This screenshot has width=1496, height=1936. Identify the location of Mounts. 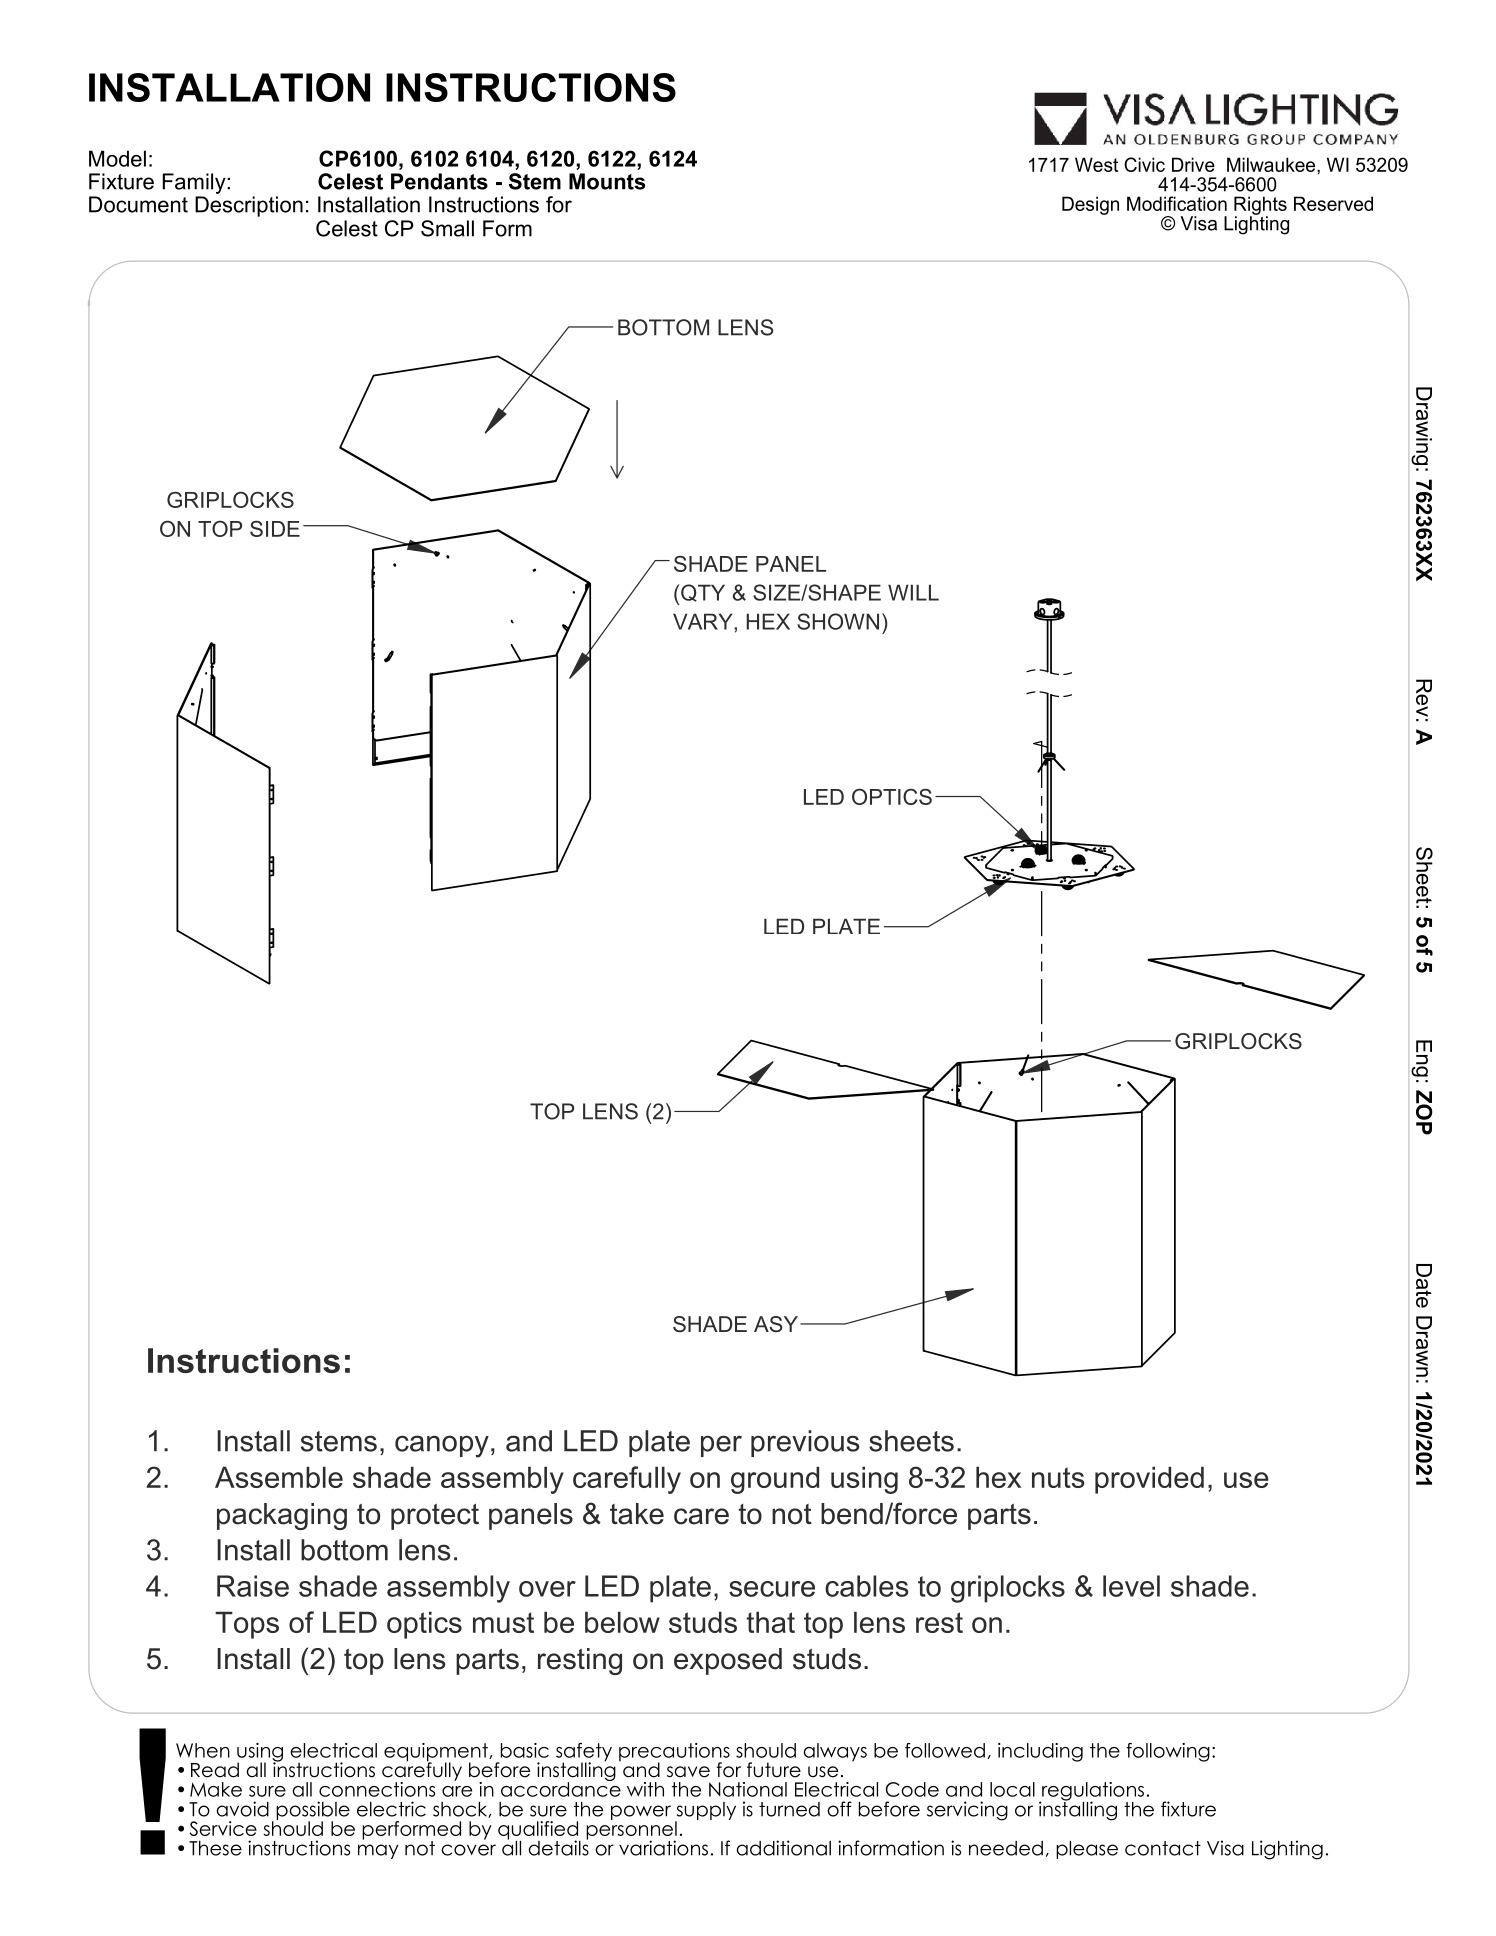
(607, 181).
